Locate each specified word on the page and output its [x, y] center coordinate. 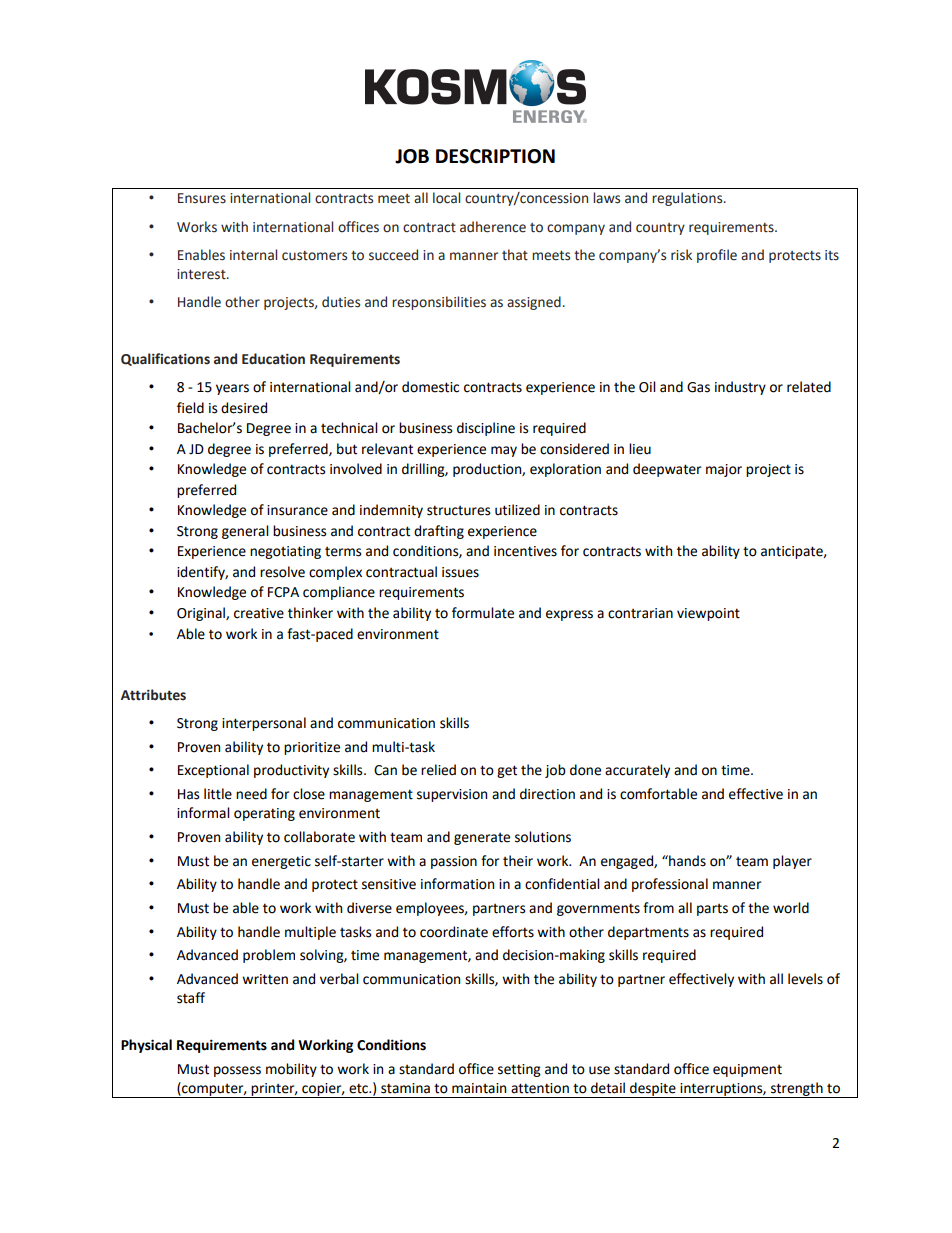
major [724, 470]
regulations [688, 199]
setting [519, 1070]
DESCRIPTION [495, 156]
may [504, 451]
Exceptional [213, 771]
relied [438, 770]
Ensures [202, 198]
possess [237, 1071]
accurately [637, 771]
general [245, 532]
